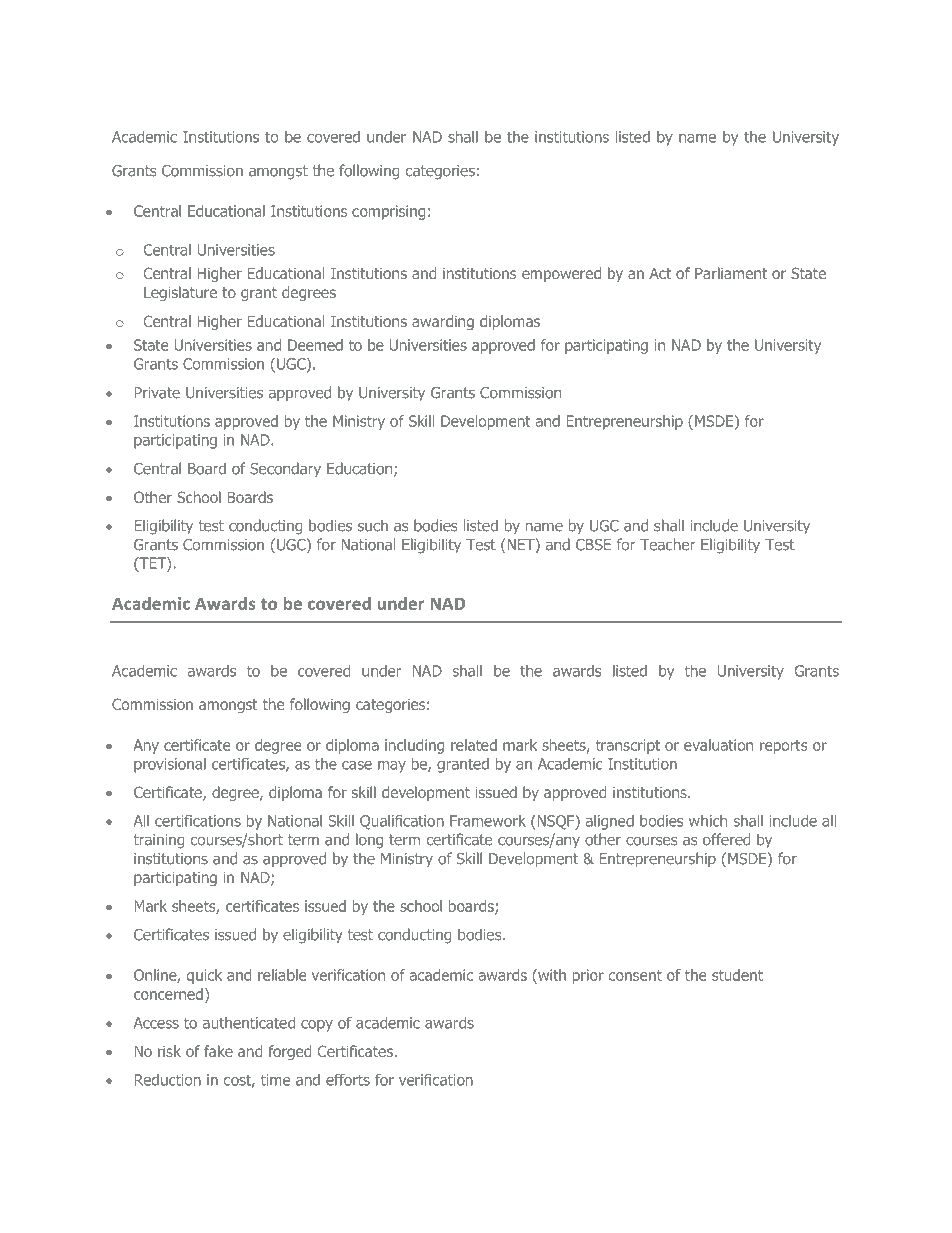 The width and height of the screenshot is (952, 1233). What do you see at coordinates (731, 273) in the screenshot?
I see `Parliament` at bounding box center [731, 273].
